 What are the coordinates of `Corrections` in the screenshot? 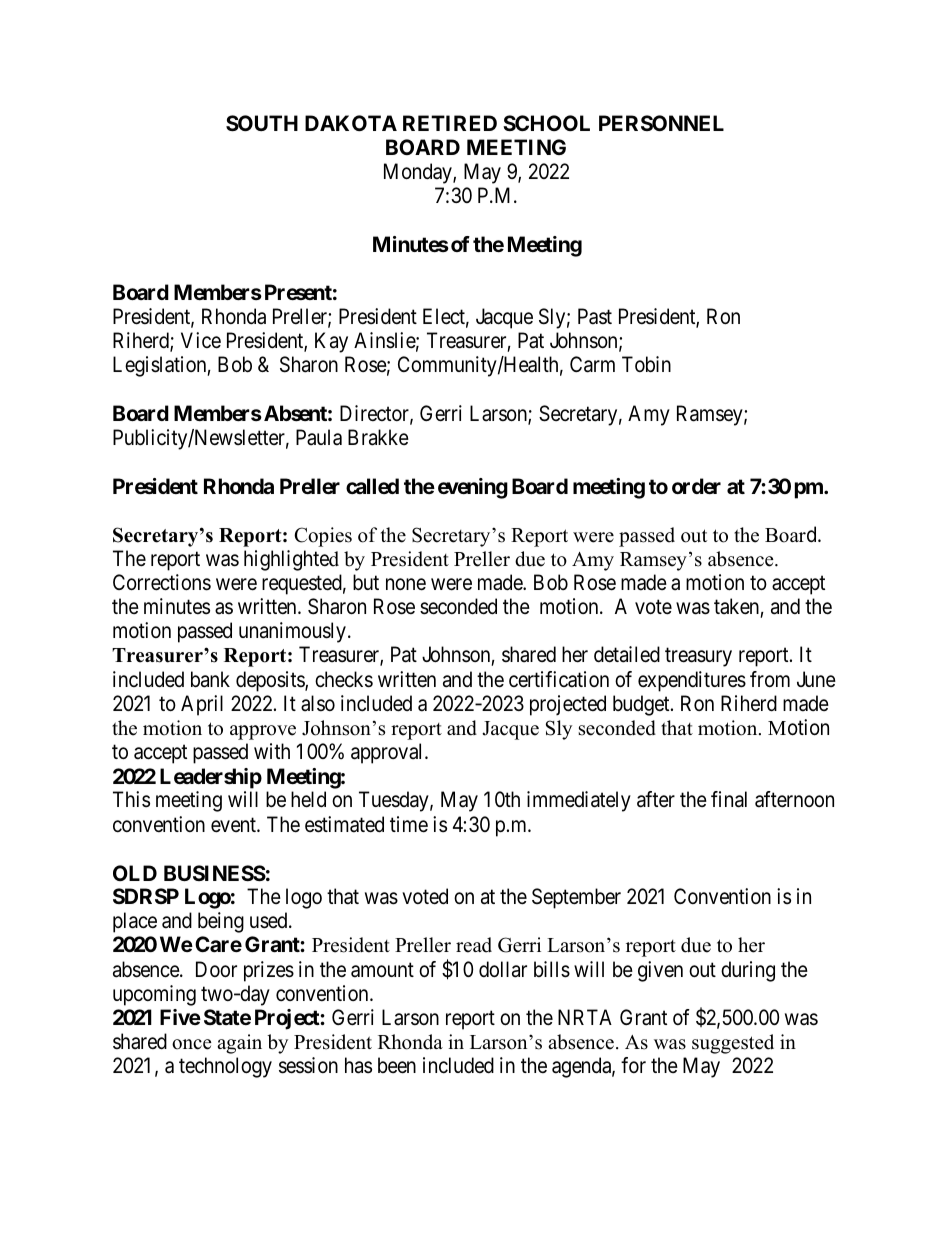 It's located at (162, 582).
